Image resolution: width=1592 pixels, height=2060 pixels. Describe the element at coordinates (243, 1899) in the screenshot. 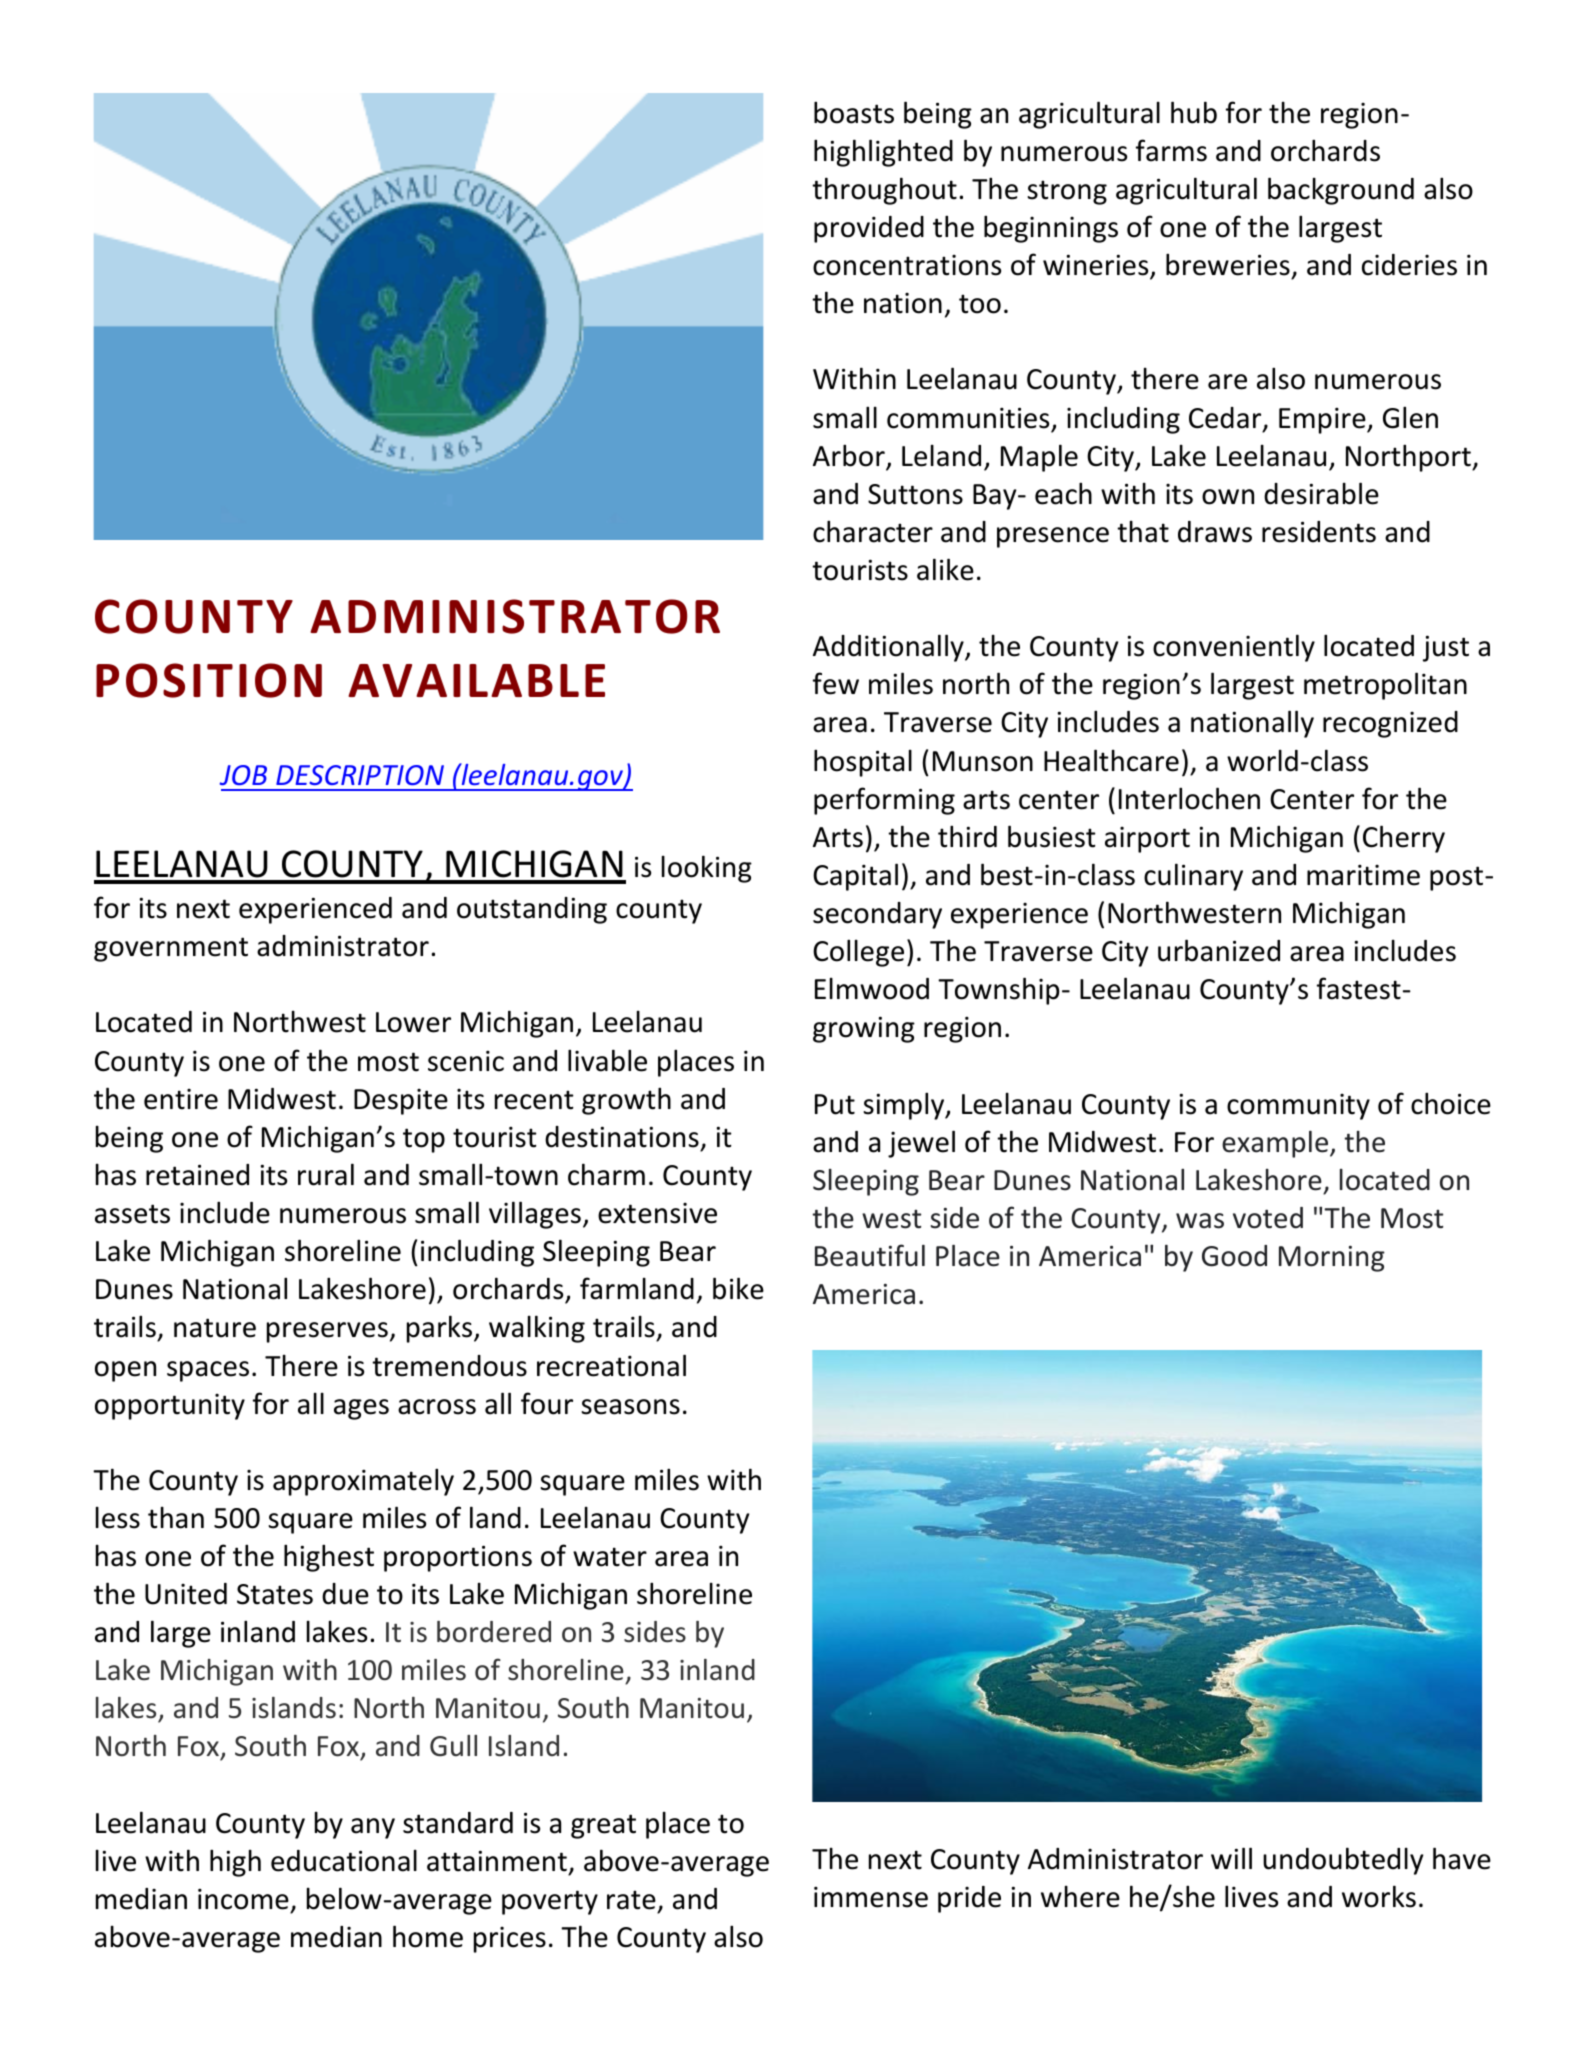

I see `income` at that location.
